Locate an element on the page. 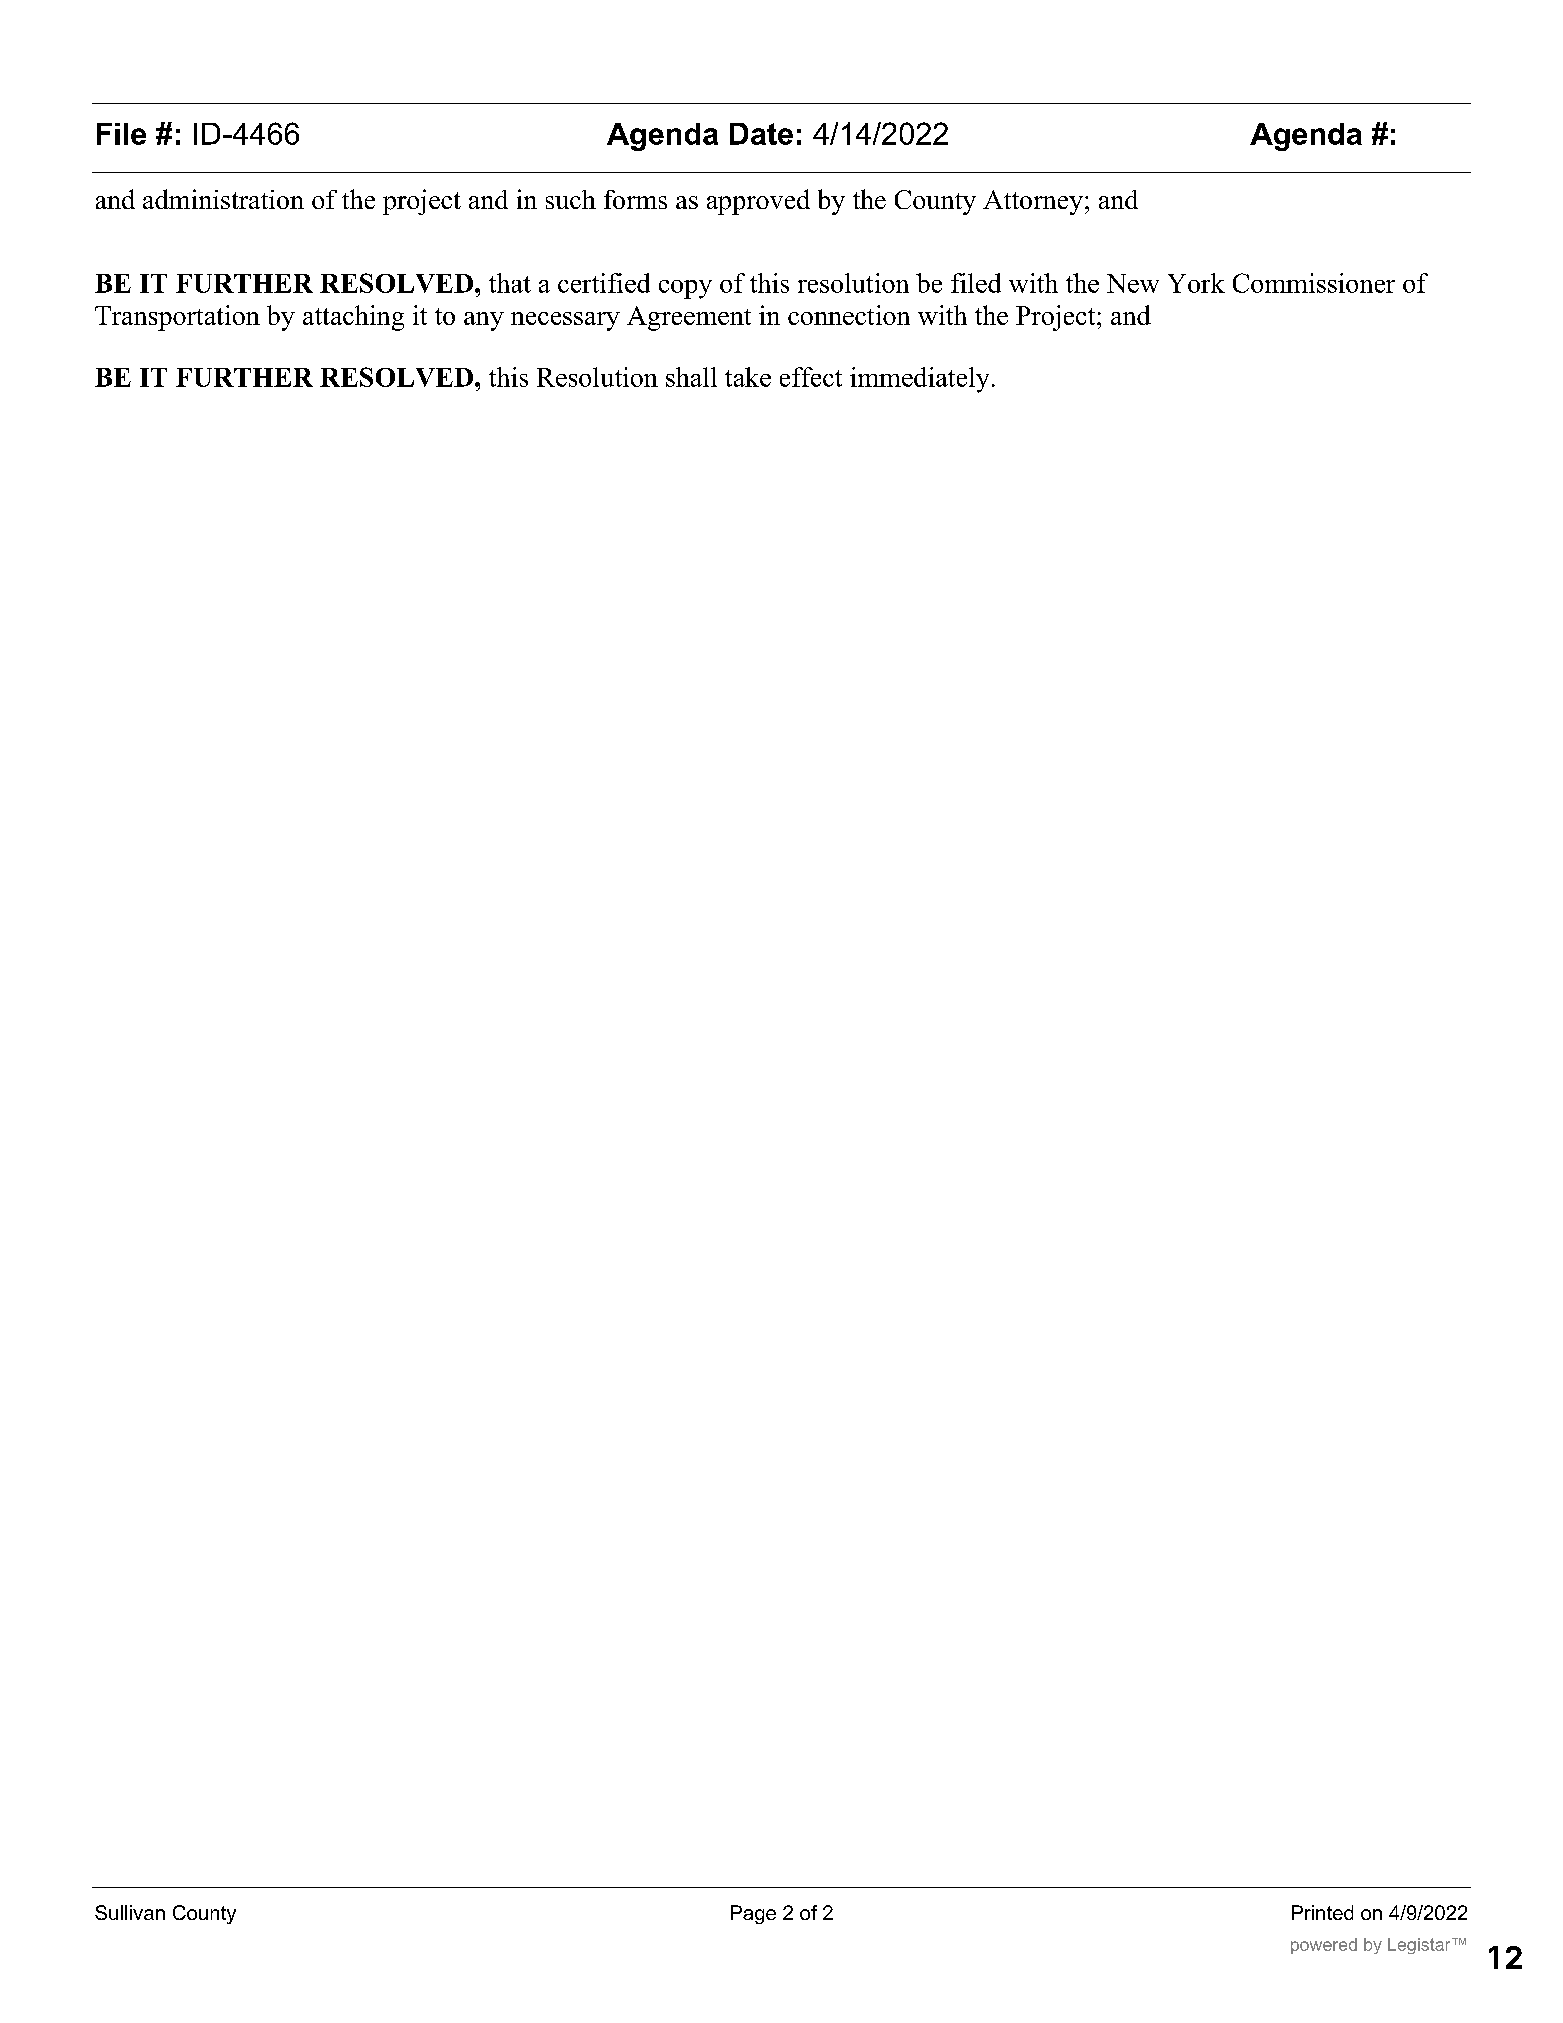  approved is located at coordinates (758, 202).
